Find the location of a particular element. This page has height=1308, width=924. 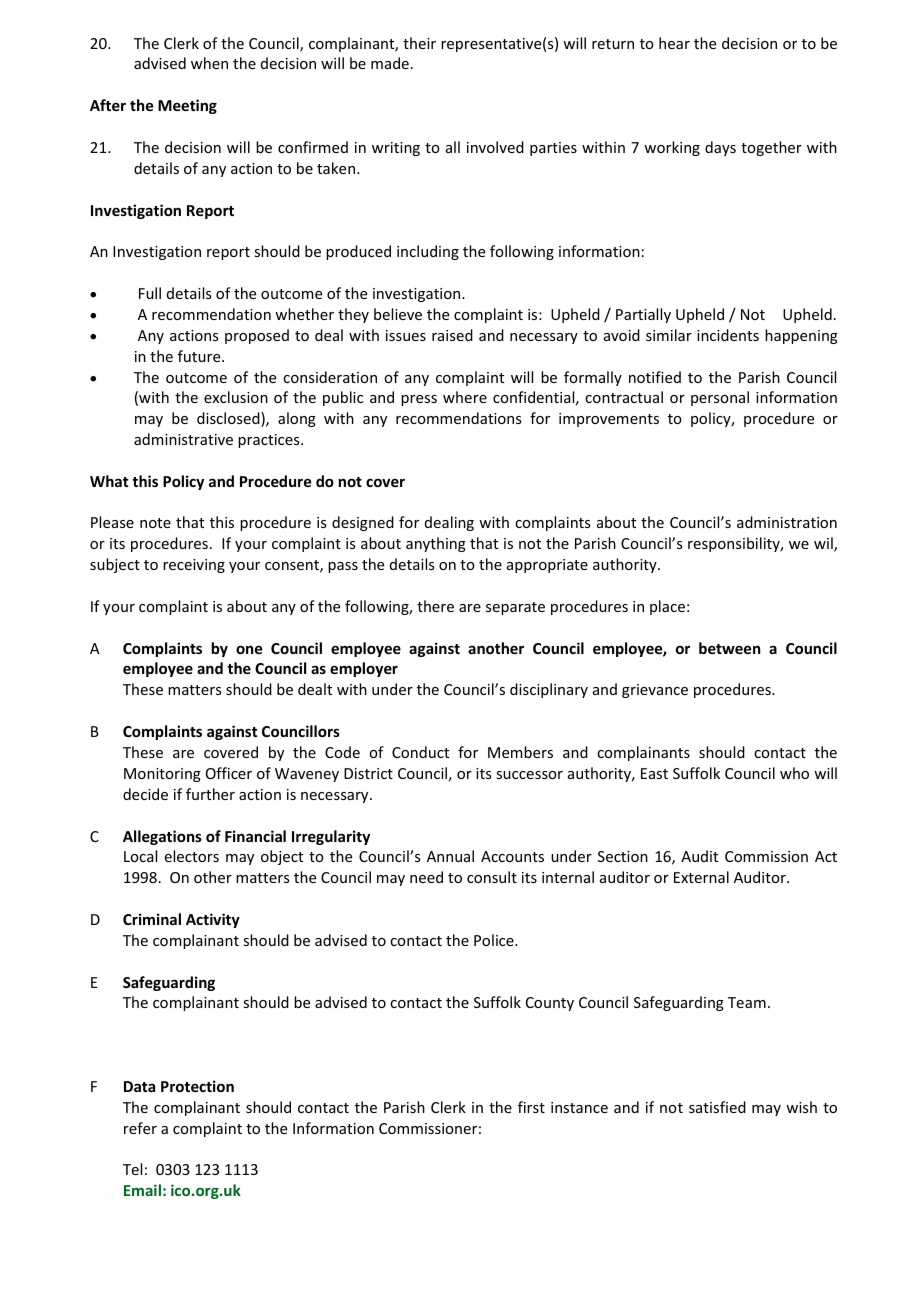

there is located at coordinates (435, 606).
